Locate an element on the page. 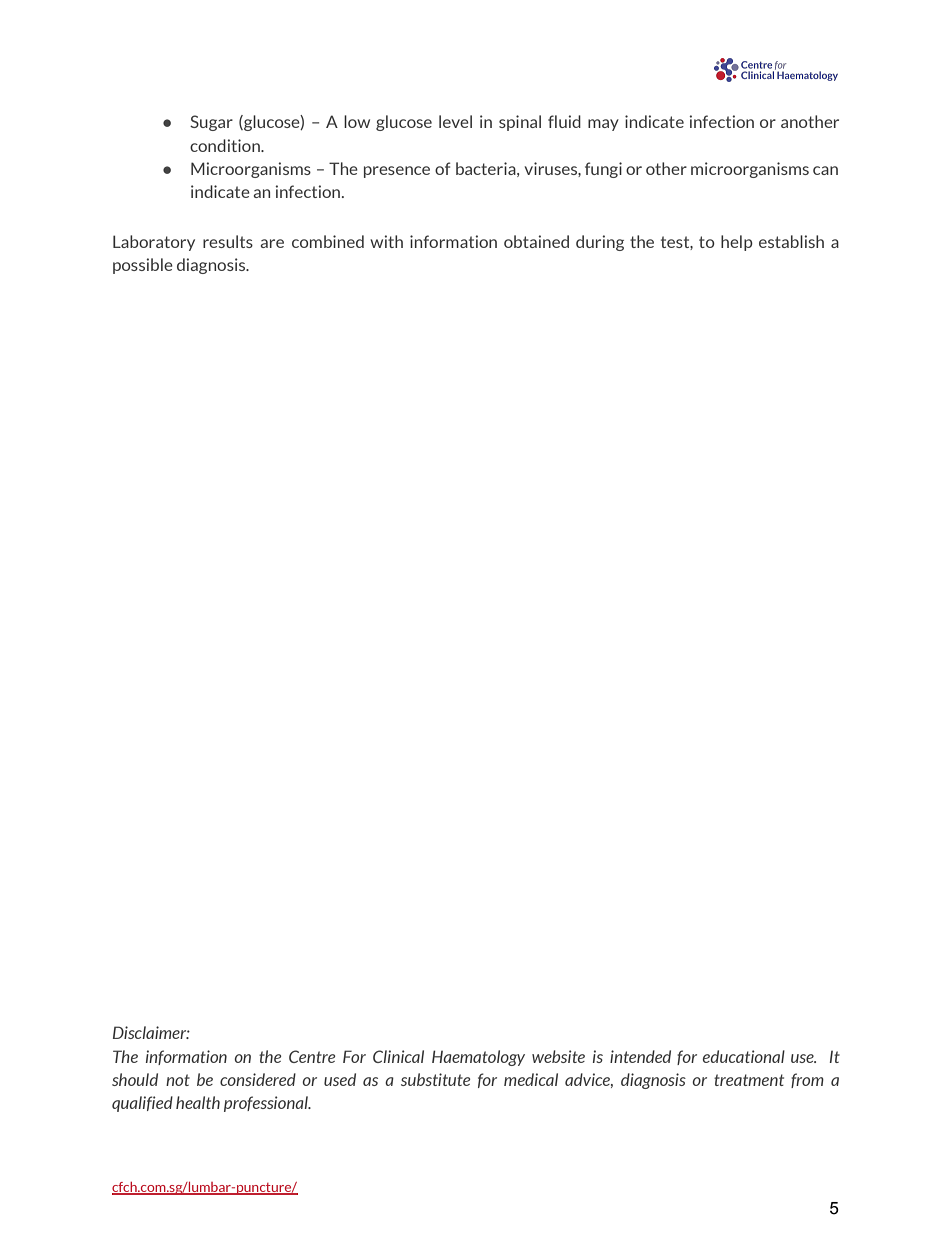 The width and height of the image is (952, 1233). results is located at coordinates (228, 241).
